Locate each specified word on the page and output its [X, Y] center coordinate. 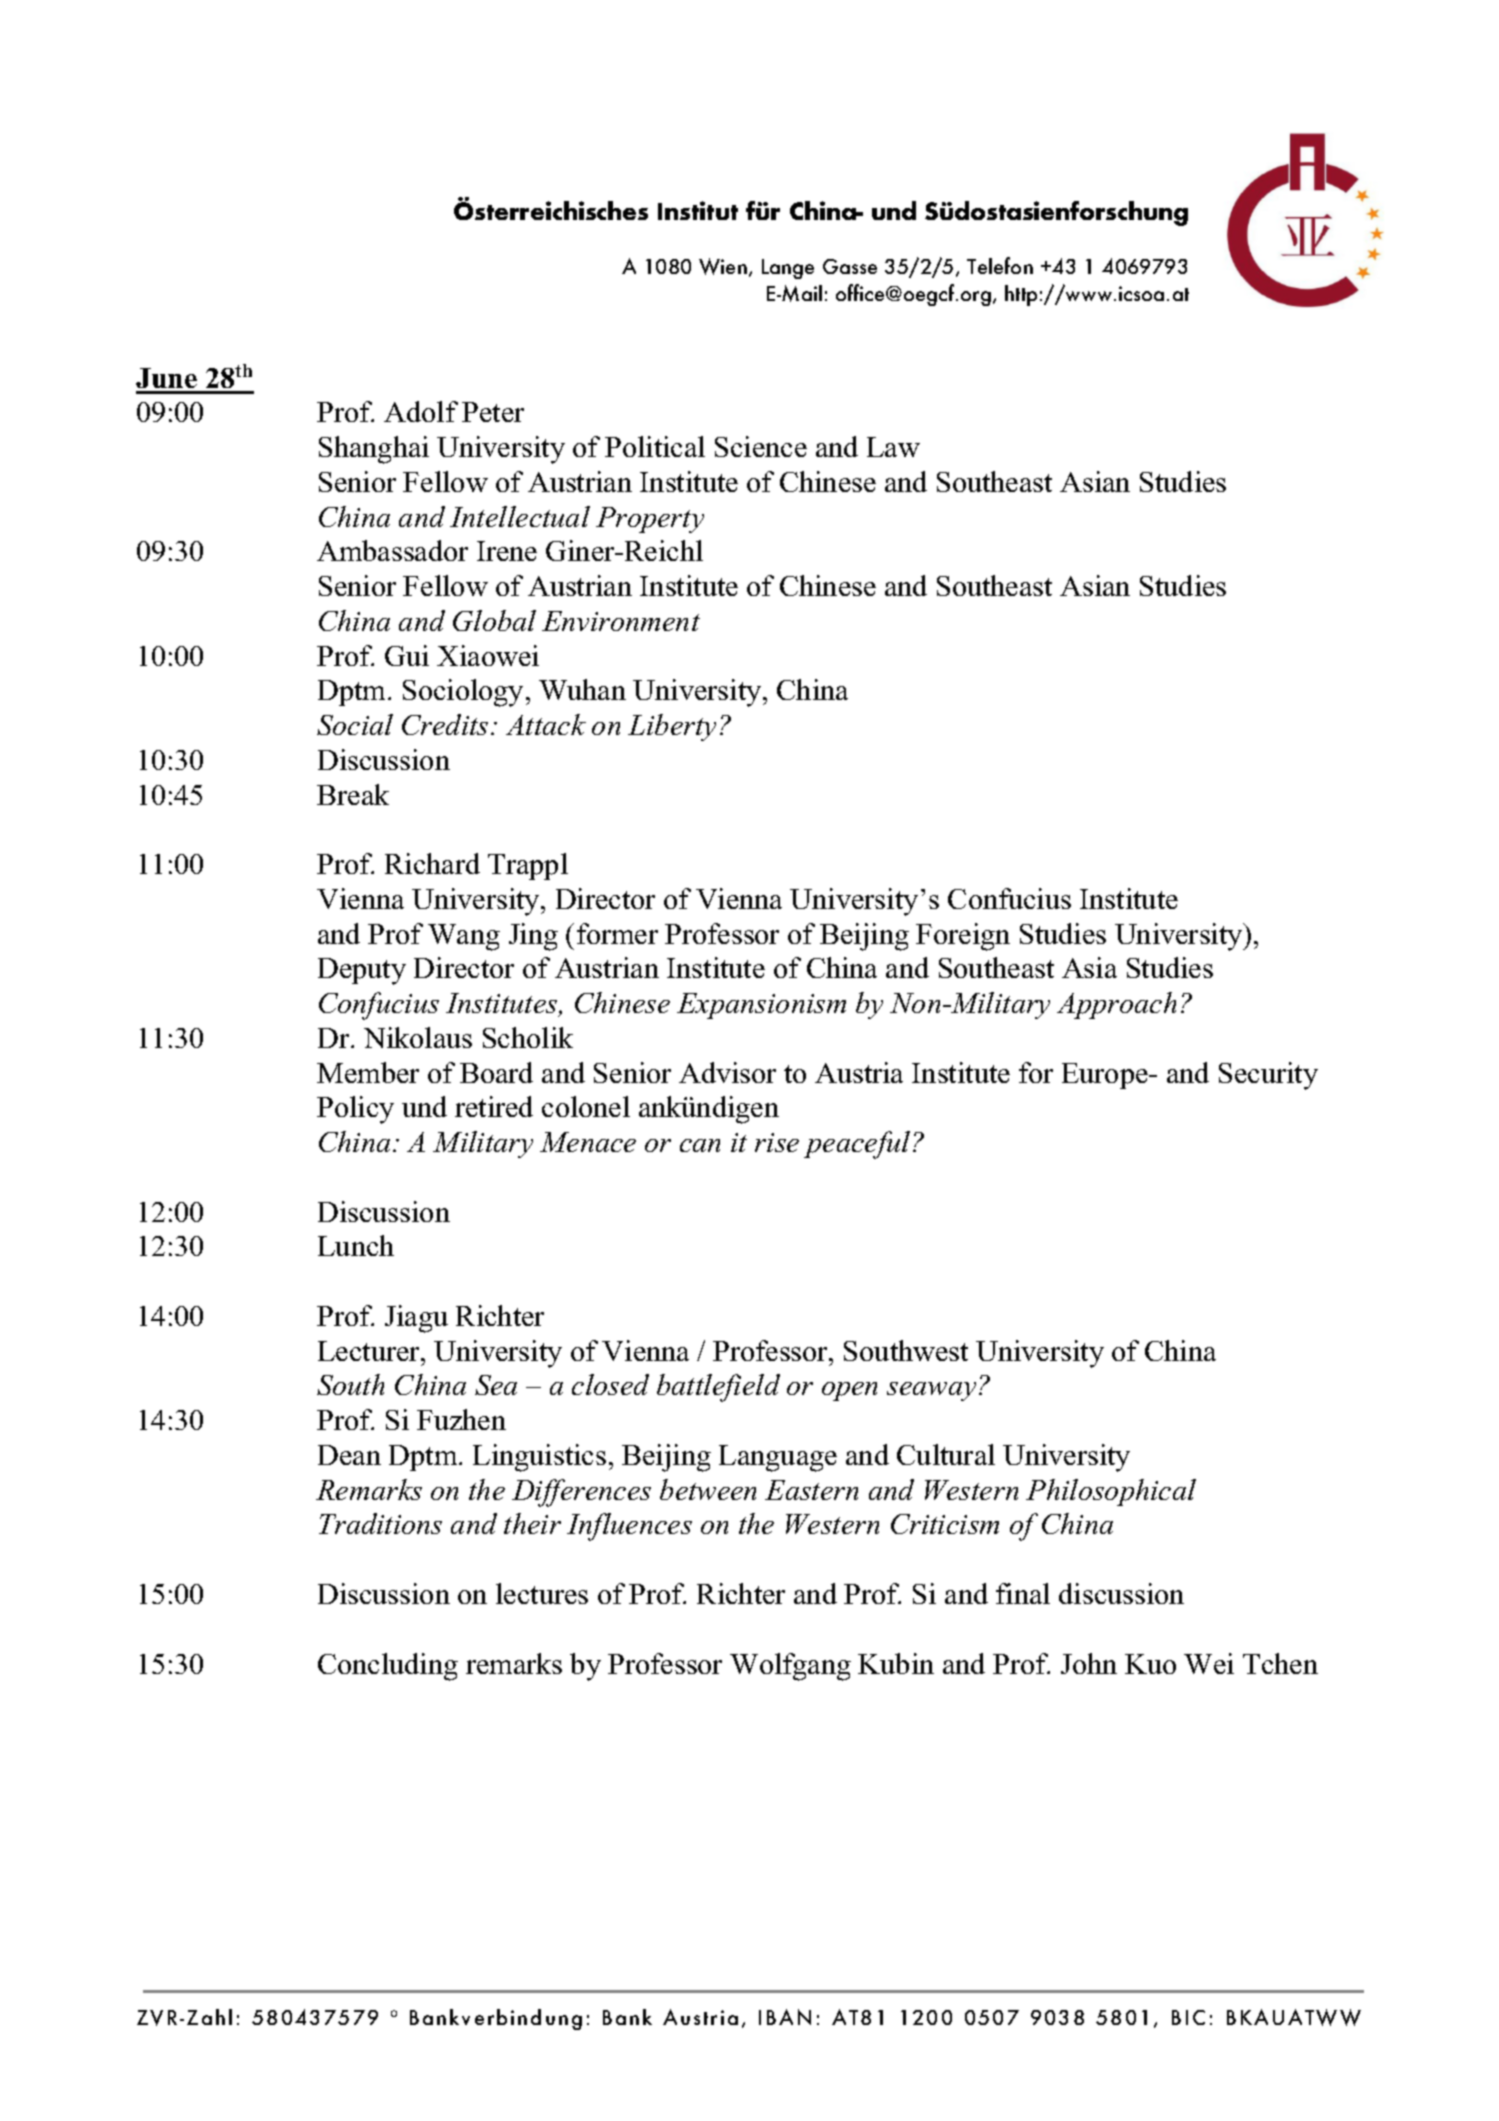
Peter [493, 412]
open [849, 1391]
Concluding [388, 1667]
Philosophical [1111, 1492]
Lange [788, 269]
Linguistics [539, 1458]
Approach [1116, 1005]
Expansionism [761, 1006]
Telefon [1000, 265]
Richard [432, 863]
